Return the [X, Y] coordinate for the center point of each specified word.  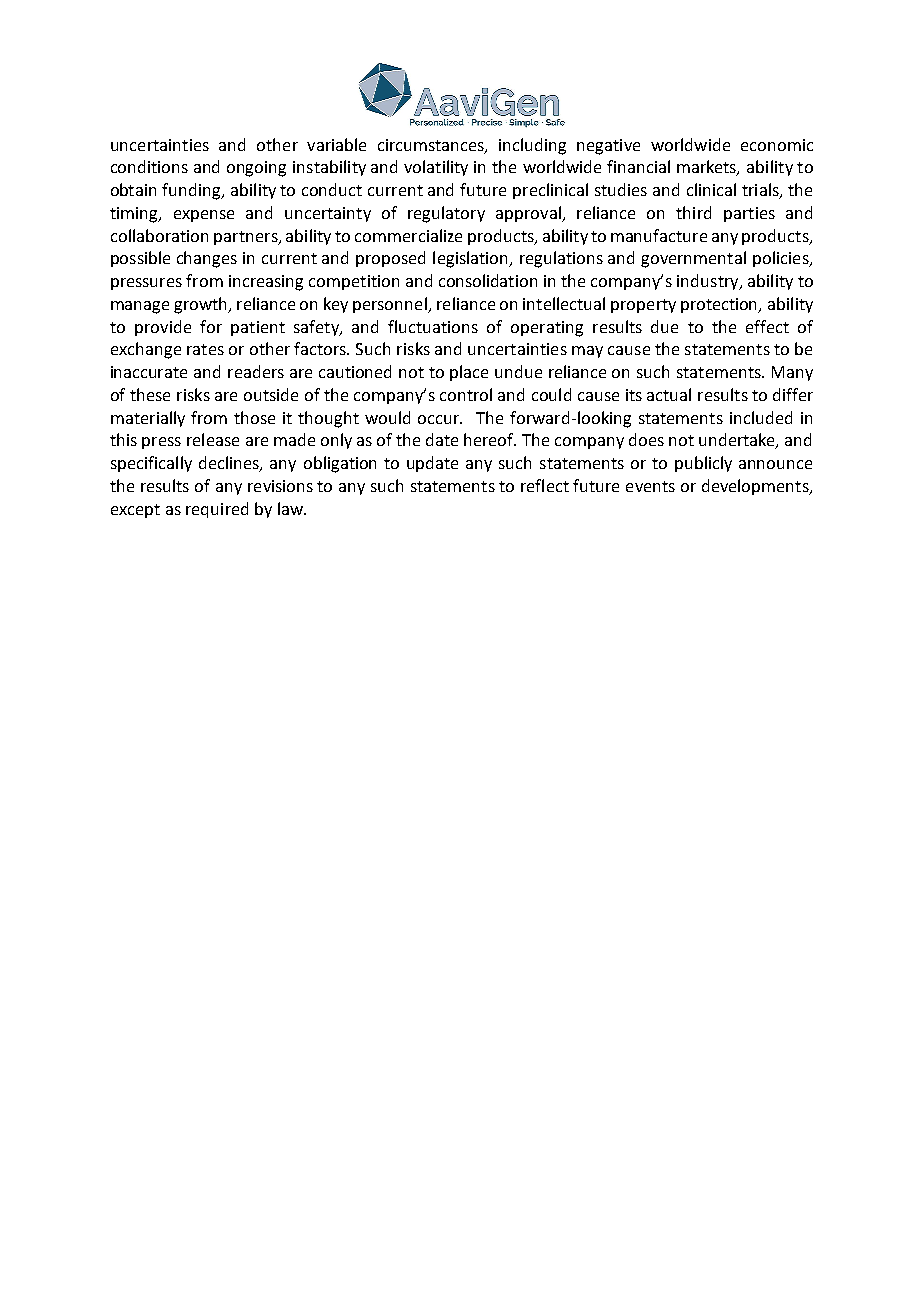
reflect [545, 485]
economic [777, 145]
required [217, 510]
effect [767, 326]
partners [247, 238]
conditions [149, 166]
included [761, 417]
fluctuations [433, 326]
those [254, 417]
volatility [436, 168]
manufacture [659, 235]
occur [440, 419]
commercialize [408, 235]
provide [163, 328]
